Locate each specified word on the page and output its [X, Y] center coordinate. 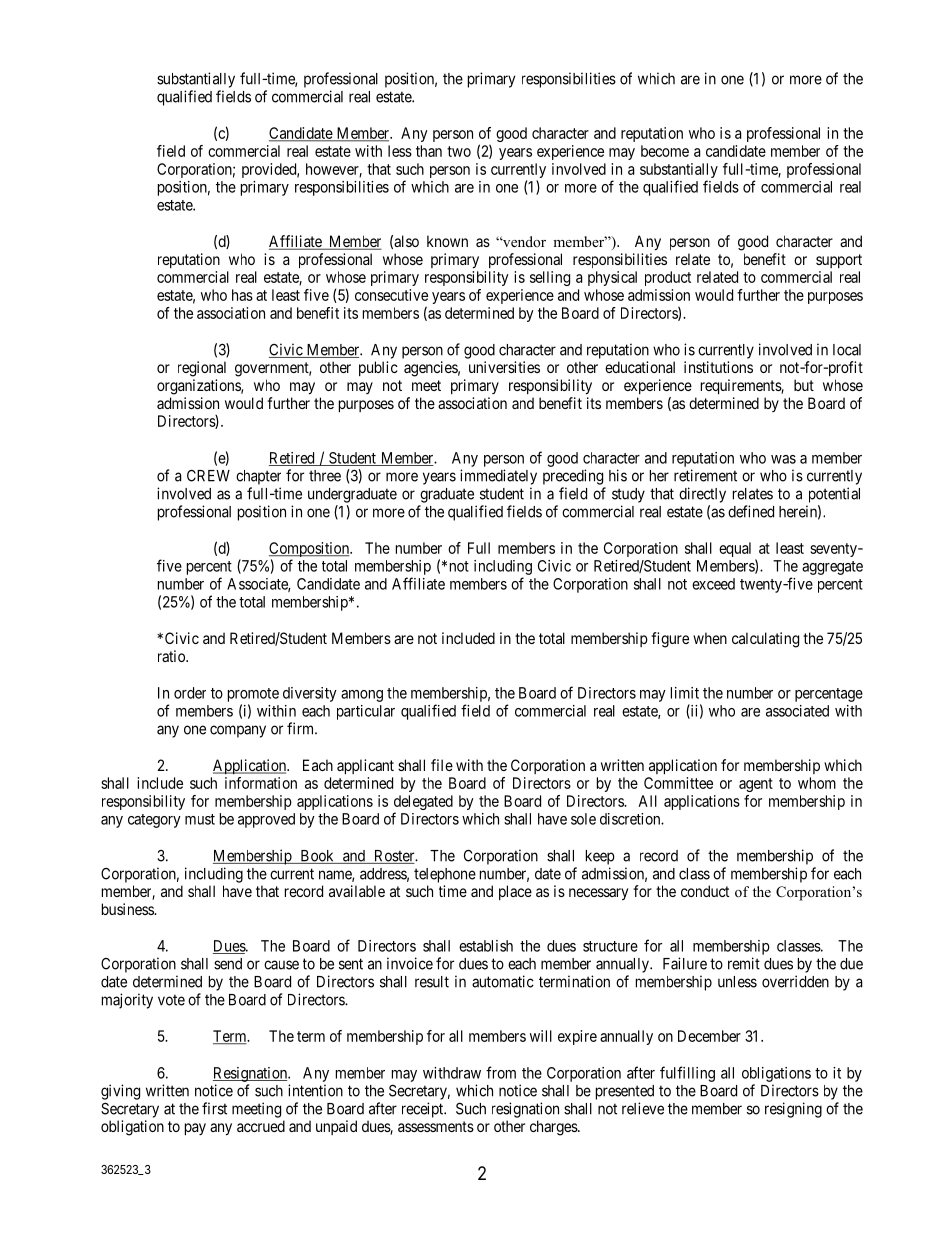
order [190, 693]
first [214, 1108]
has [242, 295]
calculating [765, 640]
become [665, 151]
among [362, 696]
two [459, 151]
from [501, 1072]
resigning [793, 1110]
